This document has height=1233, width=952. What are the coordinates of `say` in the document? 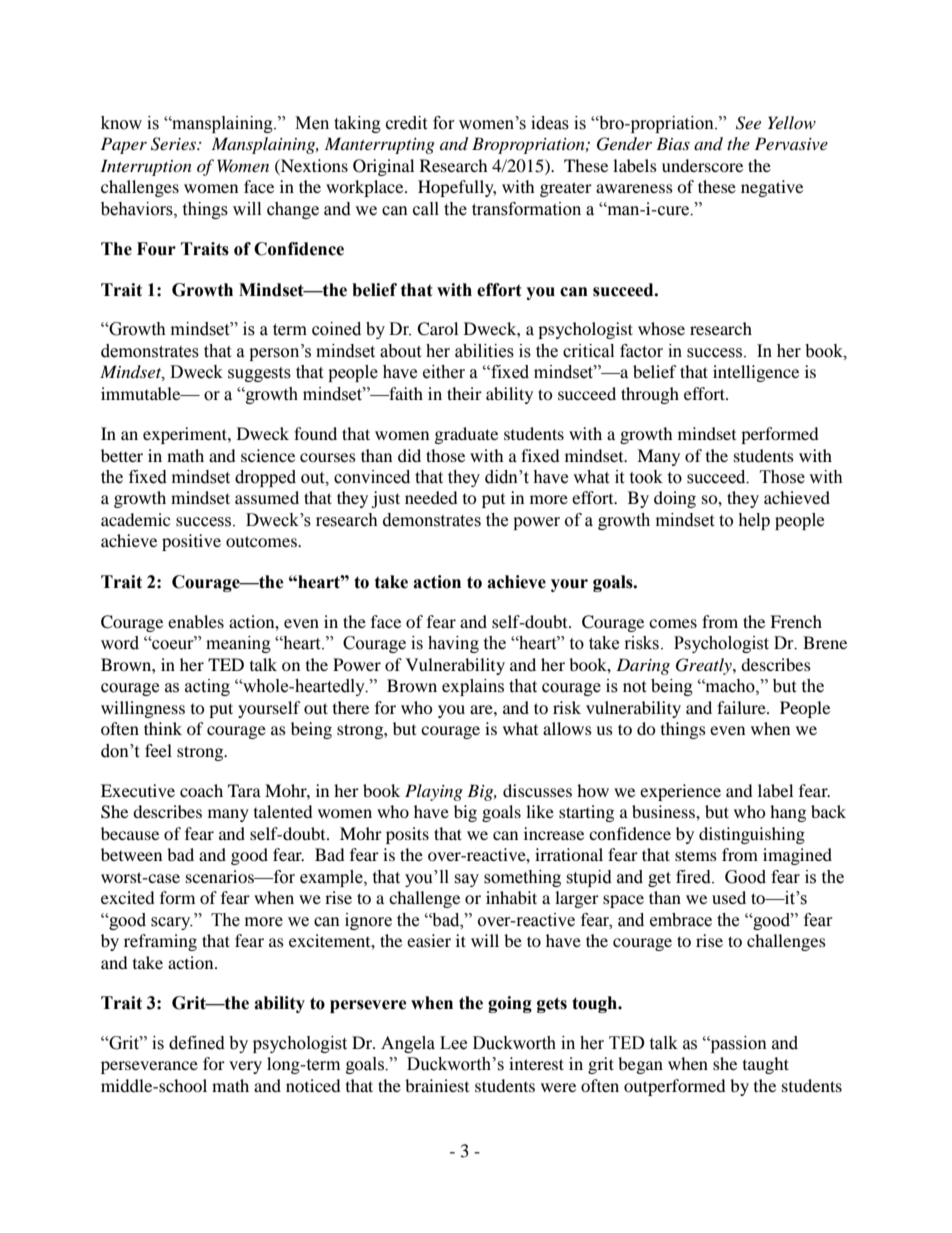 It's located at (466, 880).
